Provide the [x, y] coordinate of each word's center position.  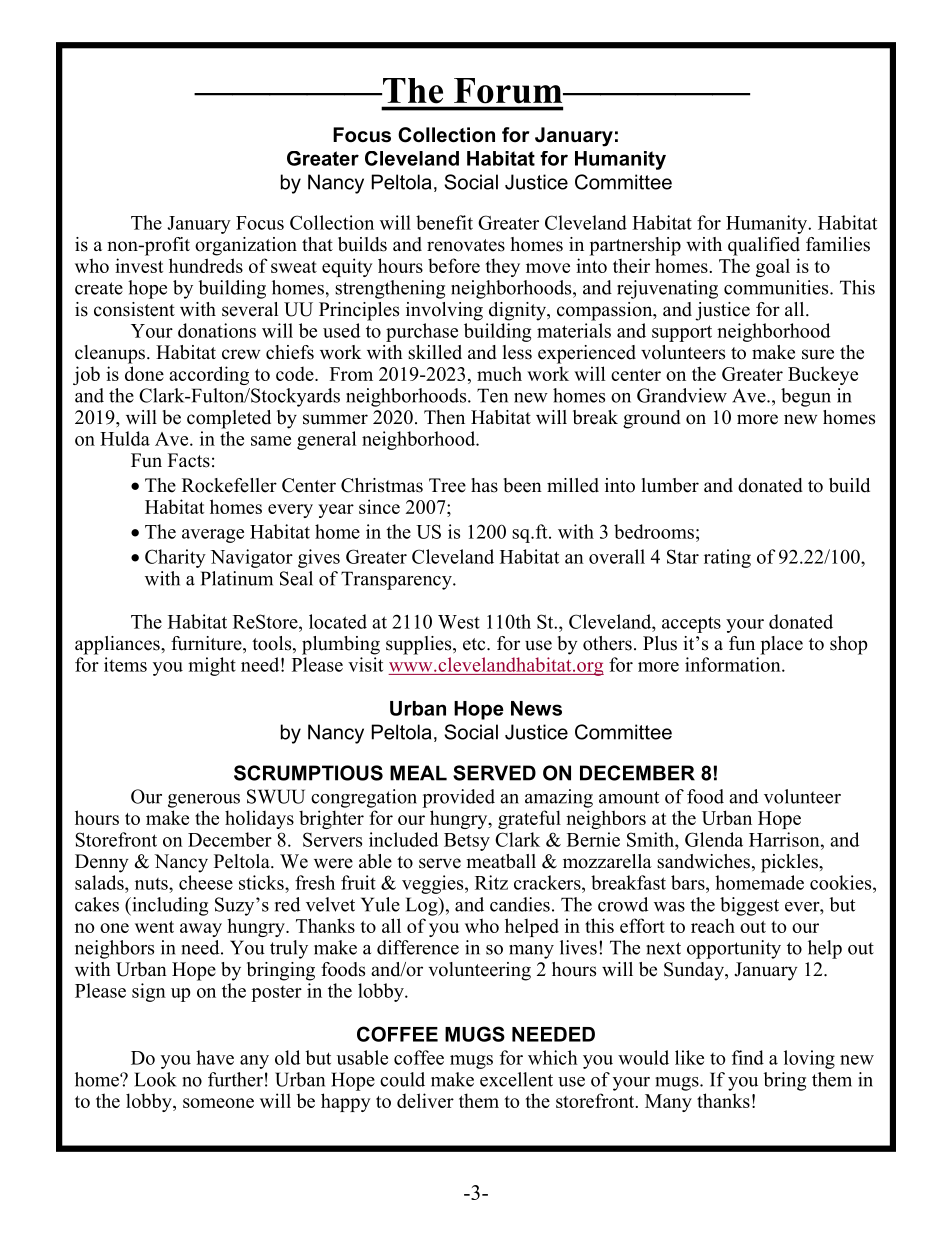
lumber [670, 485]
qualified [764, 246]
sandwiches [703, 861]
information [734, 664]
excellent [516, 1079]
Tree [447, 485]
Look [155, 1079]
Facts [189, 460]
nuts [152, 884]
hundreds [206, 265]
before [454, 265]
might [212, 666]
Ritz [491, 882]
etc [475, 644]
